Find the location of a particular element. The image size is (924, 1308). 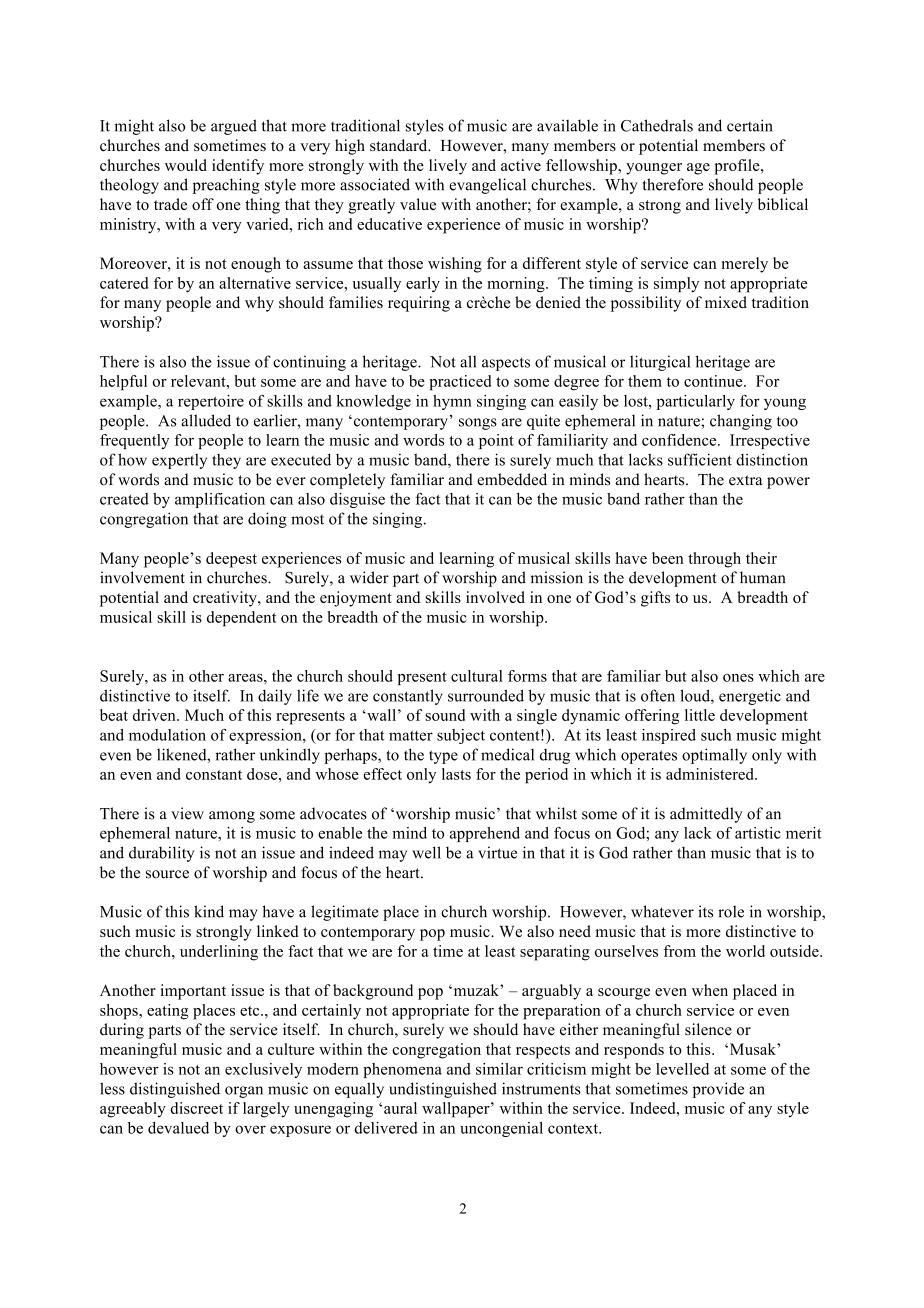

practiced is located at coordinates (460, 383).
